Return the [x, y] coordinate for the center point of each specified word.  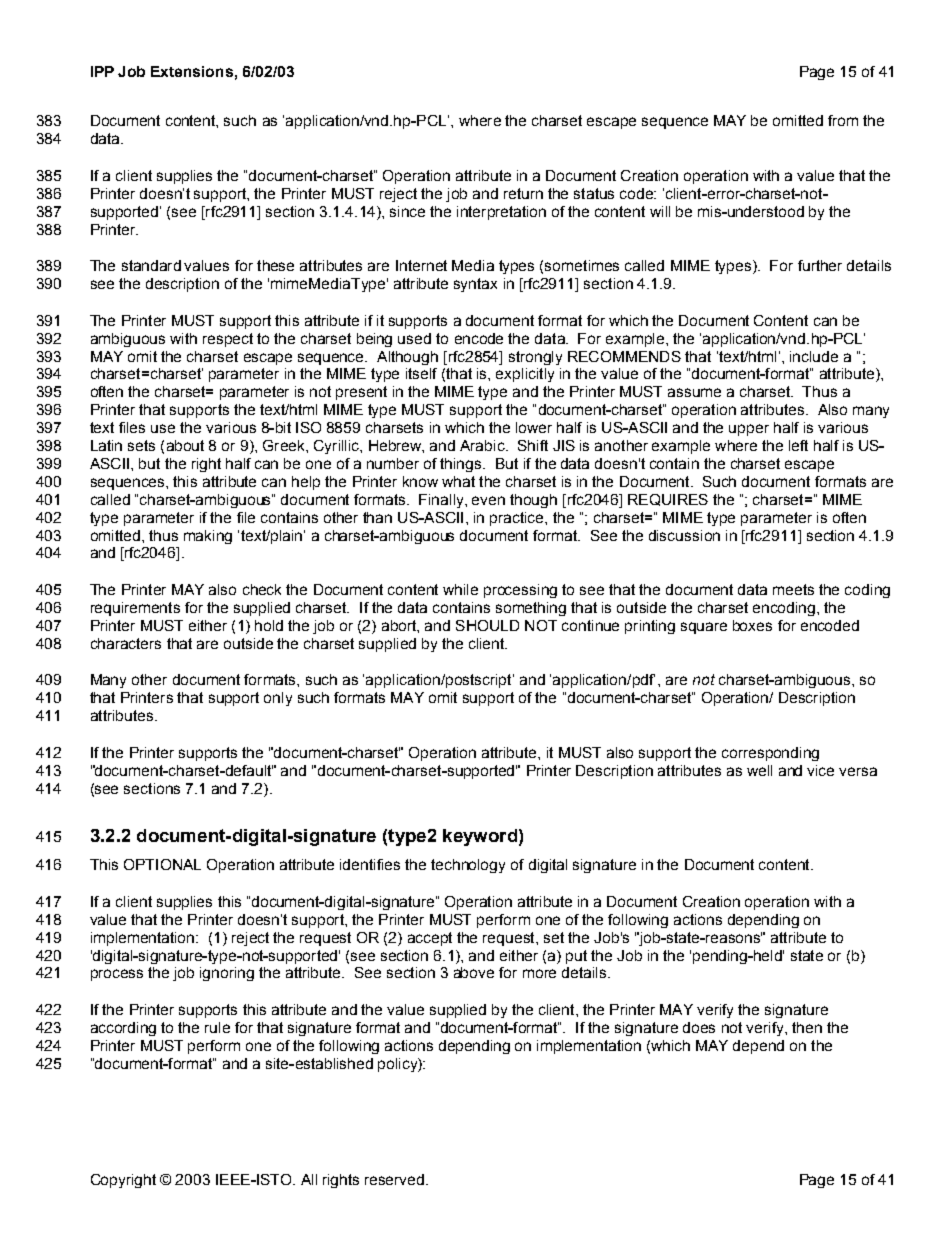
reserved [396, 1179]
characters [126, 643]
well [759, 770]
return [523, 193]
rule [217, 1027]
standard [151, 265]
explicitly [525, 375]
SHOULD [487, 625]
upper [749, 430]
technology [468, 866]
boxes [752, 625]
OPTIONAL [162, 864]
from [843, 120]
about [185, 445]
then [807, 1027]
